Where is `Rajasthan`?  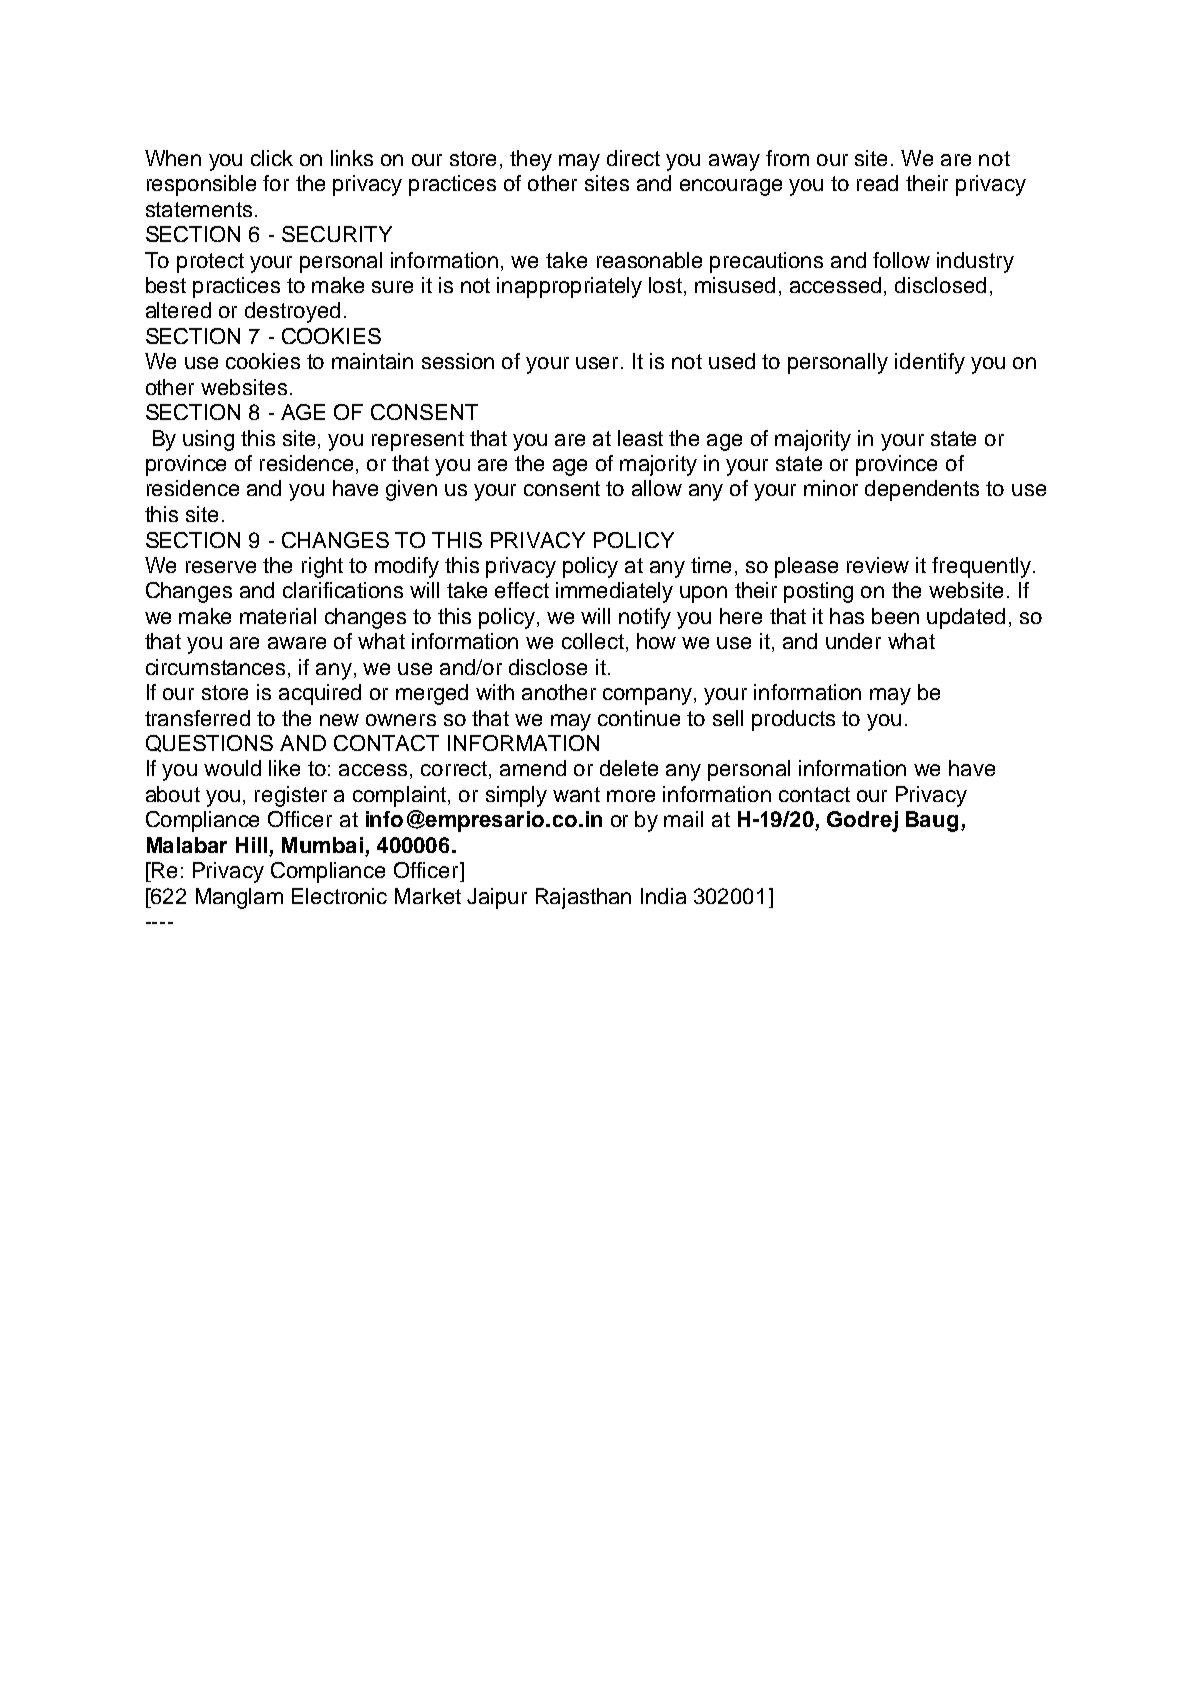
Rajasthan is located at coordinates (583, 898).
